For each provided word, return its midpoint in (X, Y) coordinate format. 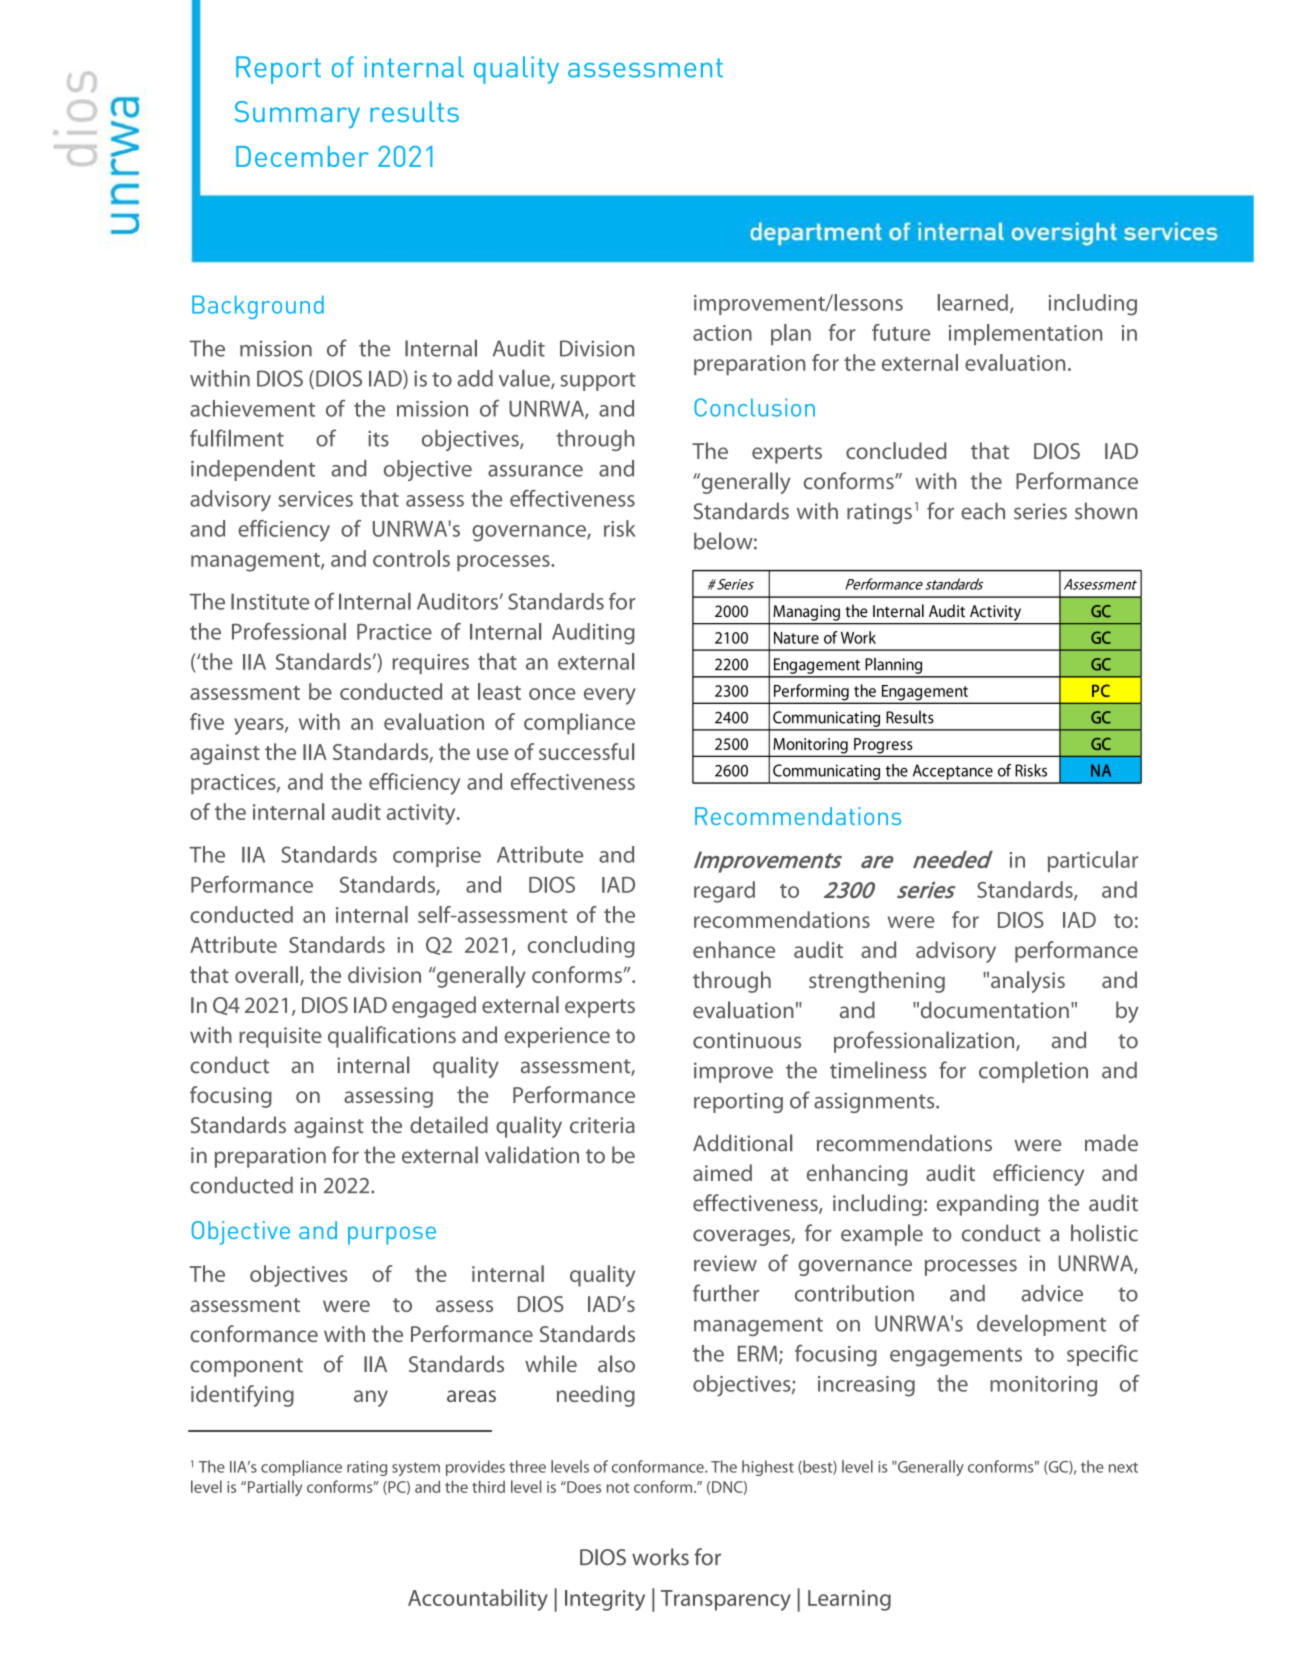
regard (724, 892)
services (315, 499)
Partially (273, 1488)
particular (1093, 861)
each (983, 511)
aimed (722, 1172)
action (722, 333)
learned (973, 302)
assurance (535, 471)
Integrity (605, 1600)
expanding (988, 1205)
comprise (437, 857)
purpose (392, 1235)
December (302, 156)
